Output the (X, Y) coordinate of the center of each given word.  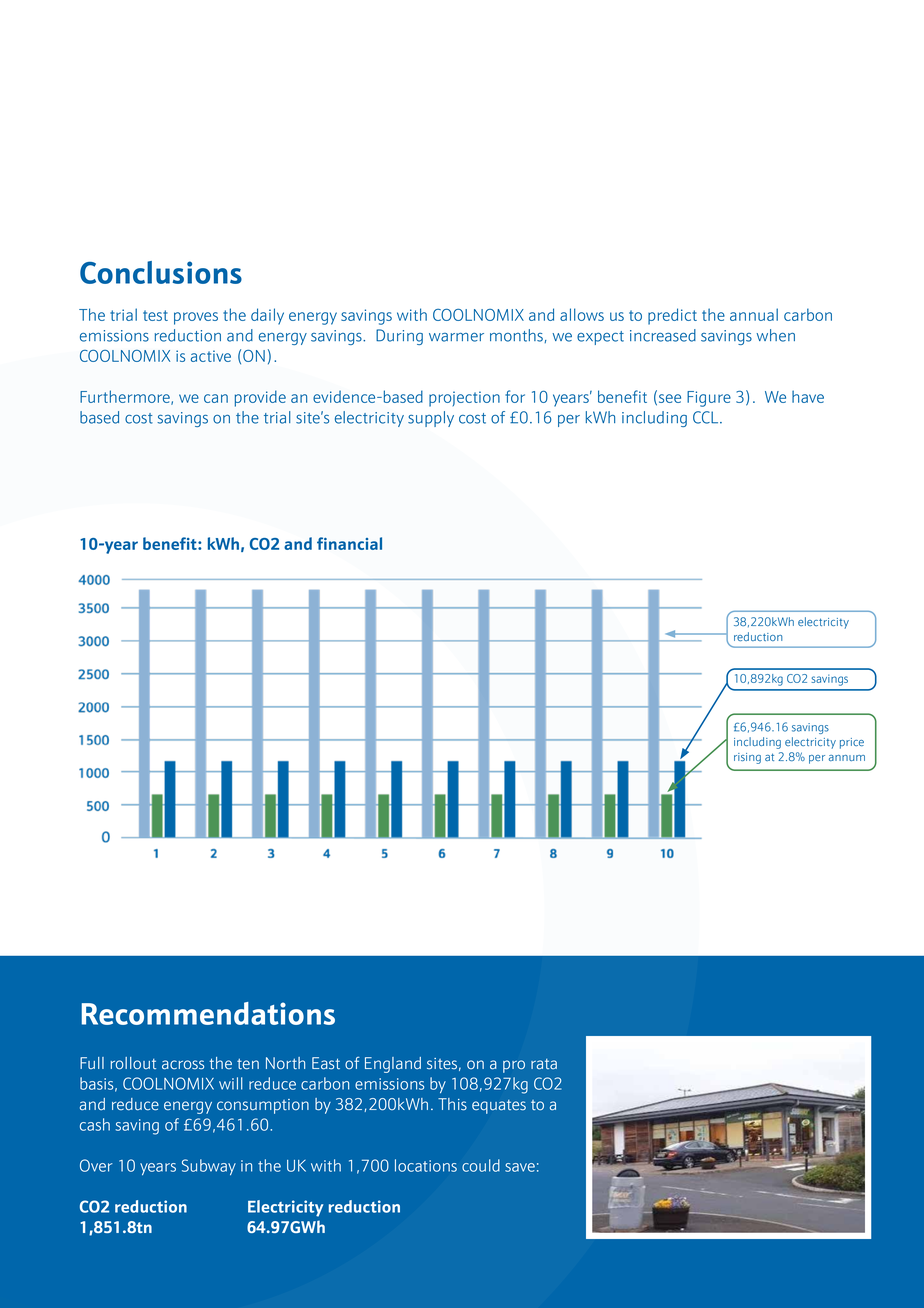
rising (747, 758)
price (852, 743)
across (183, 1065)
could (481, 1165)
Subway (209, 1167)
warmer (456, 337)
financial (349, 543)
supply (431, 419)
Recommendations (208, 1013)
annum (847, 758)
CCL (707, 417)
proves (196, 318)
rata (544, 1064)
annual (754, 314)
